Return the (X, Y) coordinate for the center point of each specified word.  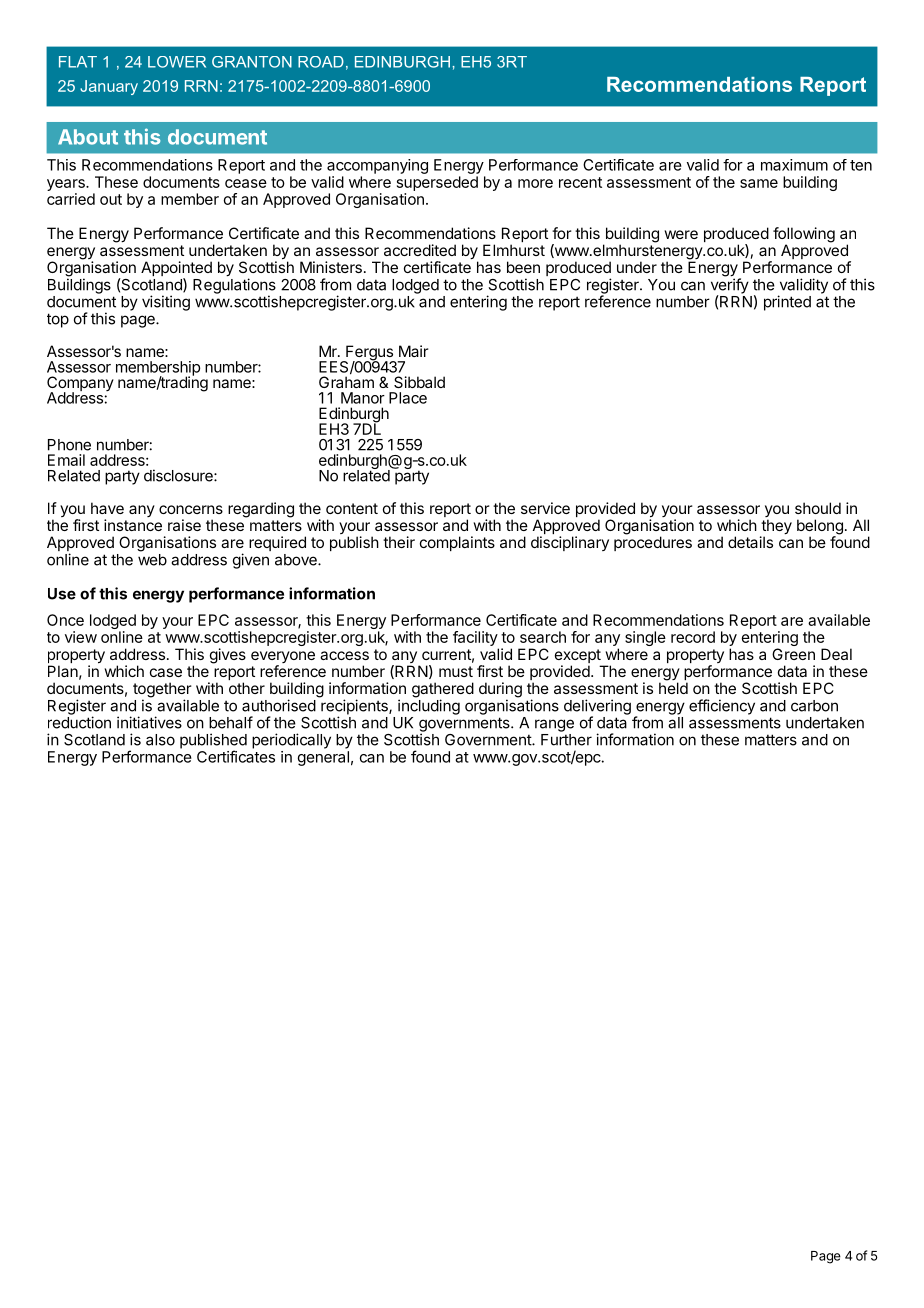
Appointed (176, 270)
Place (408, 398)
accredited (420, 250)
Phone (69, 445)
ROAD (321, 62)
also (160, 740)
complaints (457, 543)
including (429, 707)
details (750, 542)
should (818, 508)
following (804, 236)
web (152, 560)
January (109, 87)
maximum (794, 165)
